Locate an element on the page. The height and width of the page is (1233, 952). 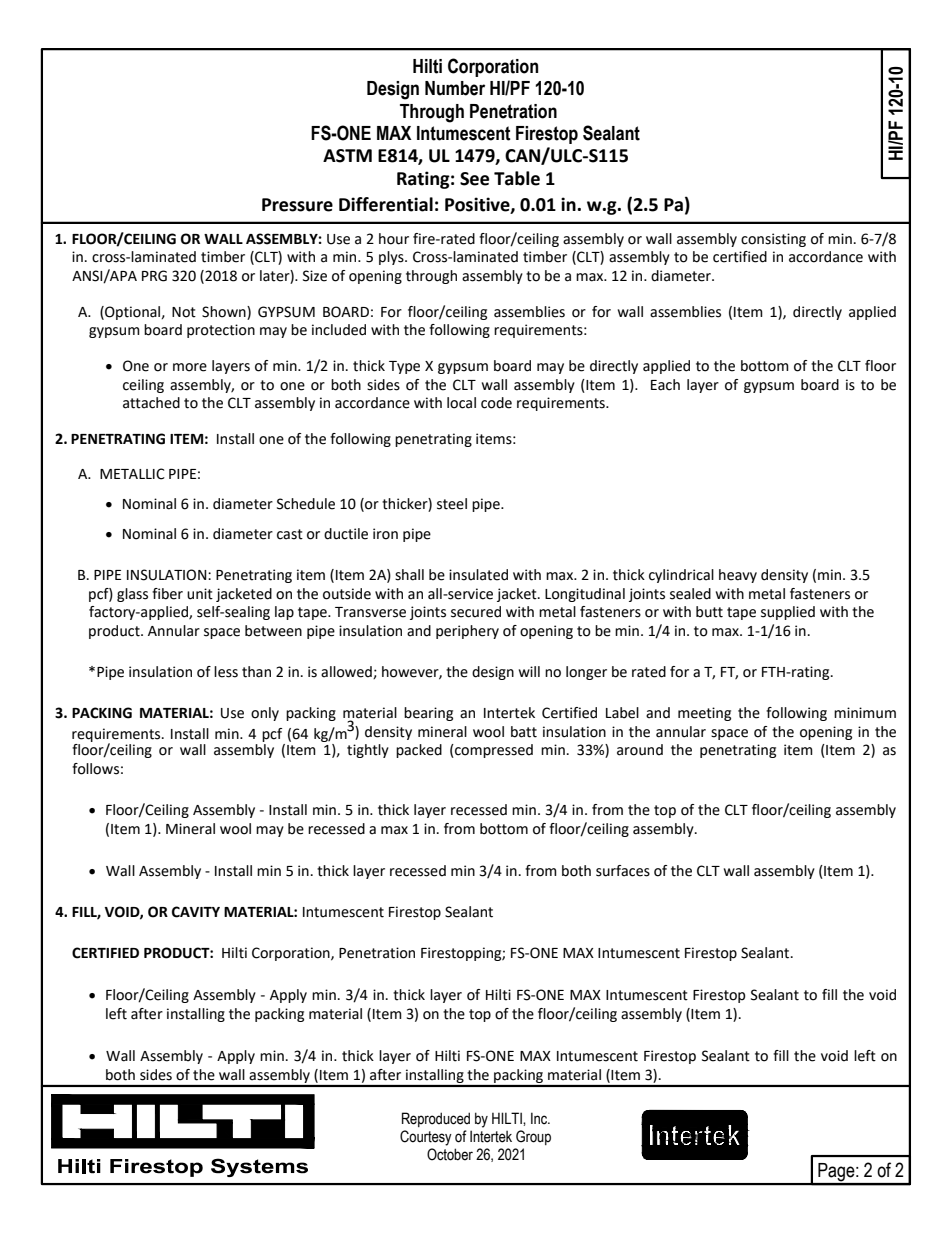
Number is located at coordinates (455, 88).
